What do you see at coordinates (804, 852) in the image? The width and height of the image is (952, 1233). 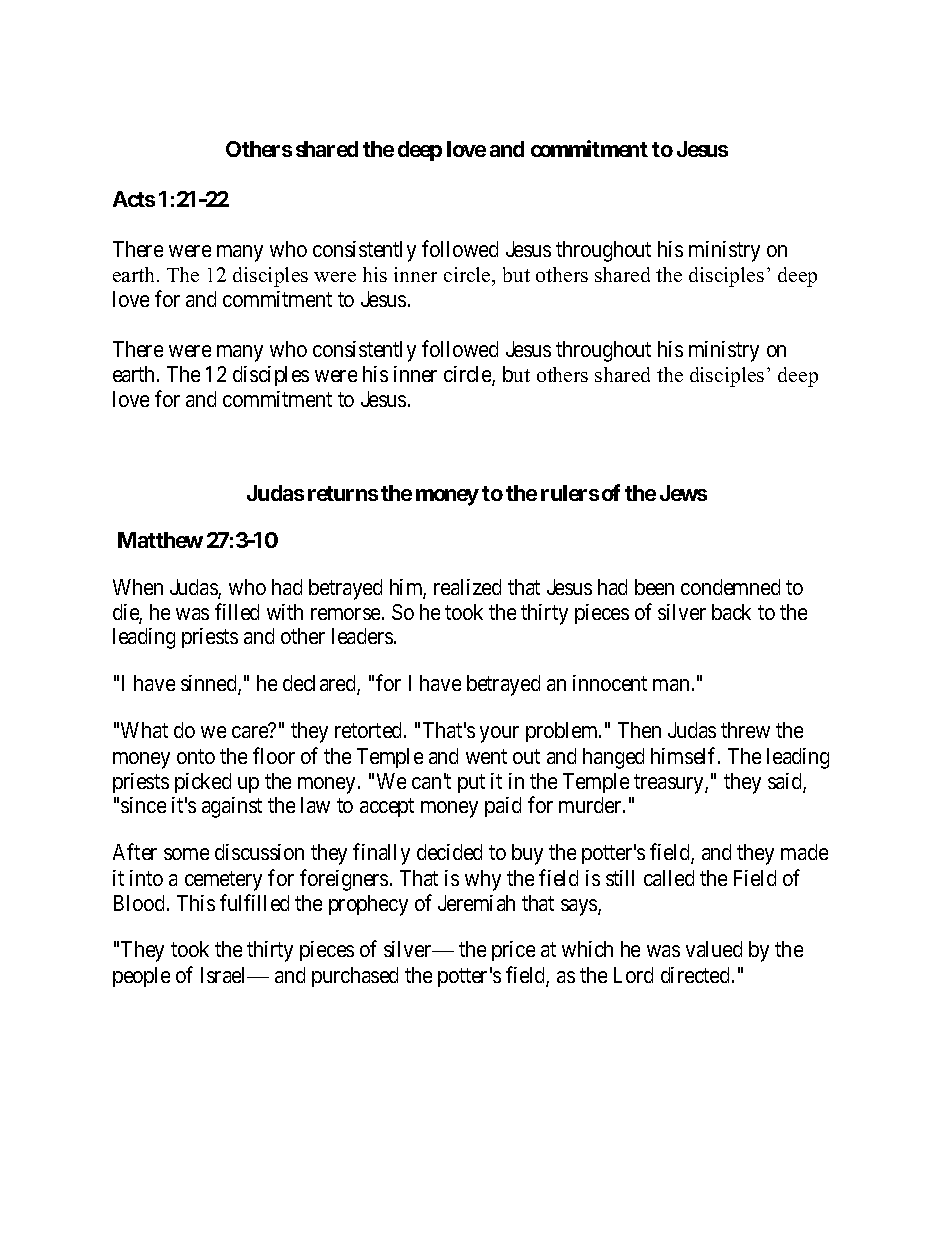 I see `made` at bounding box center [804, 852].
